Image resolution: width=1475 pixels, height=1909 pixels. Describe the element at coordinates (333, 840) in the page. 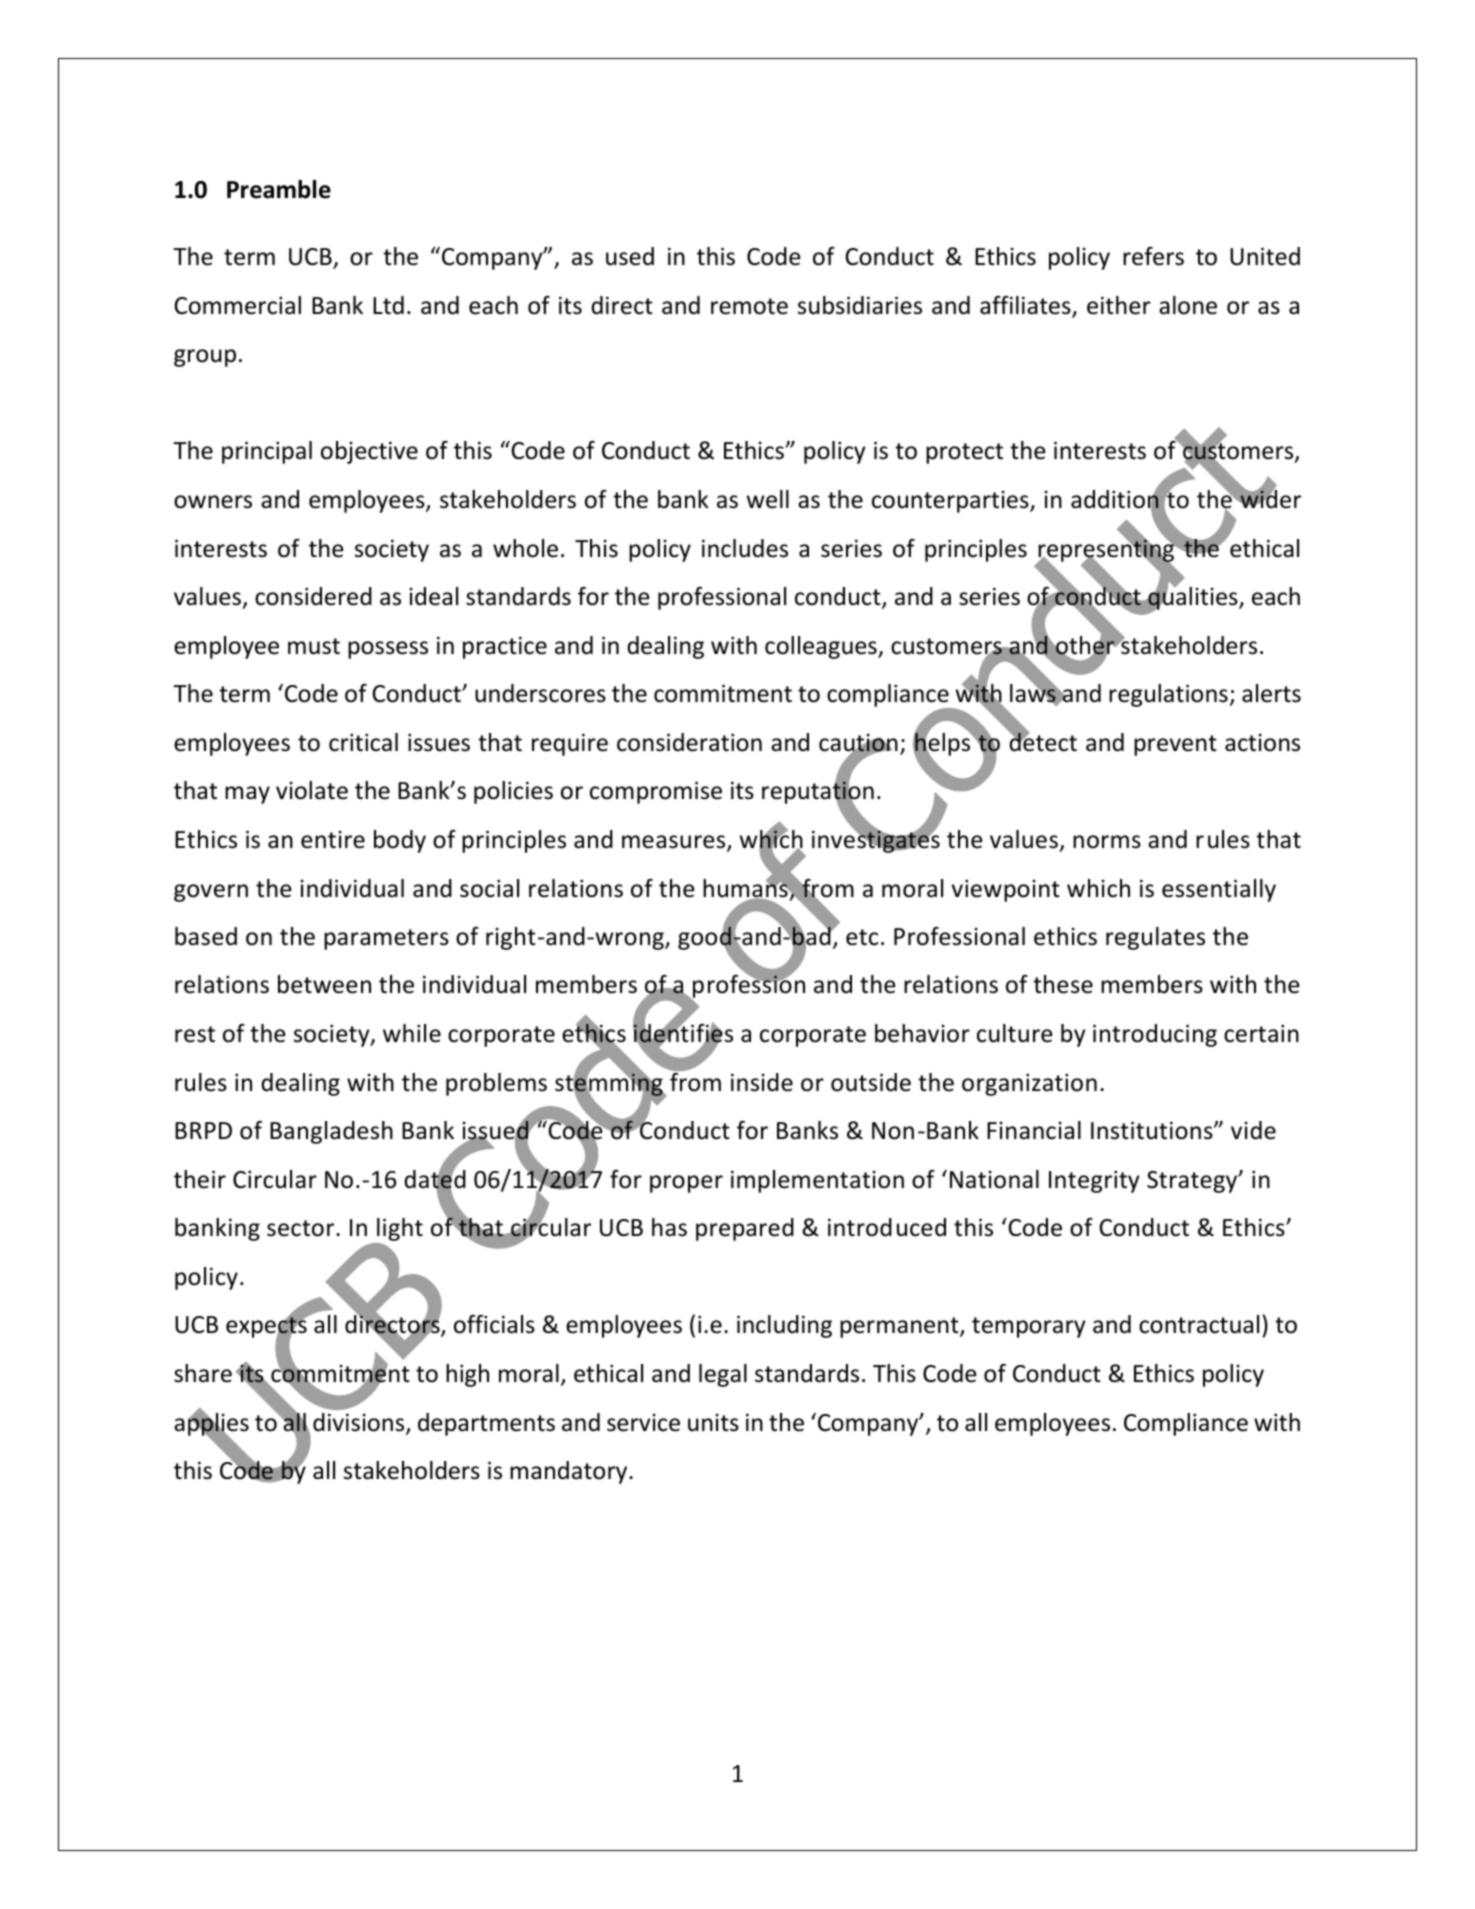

I see `entire` at that location.
